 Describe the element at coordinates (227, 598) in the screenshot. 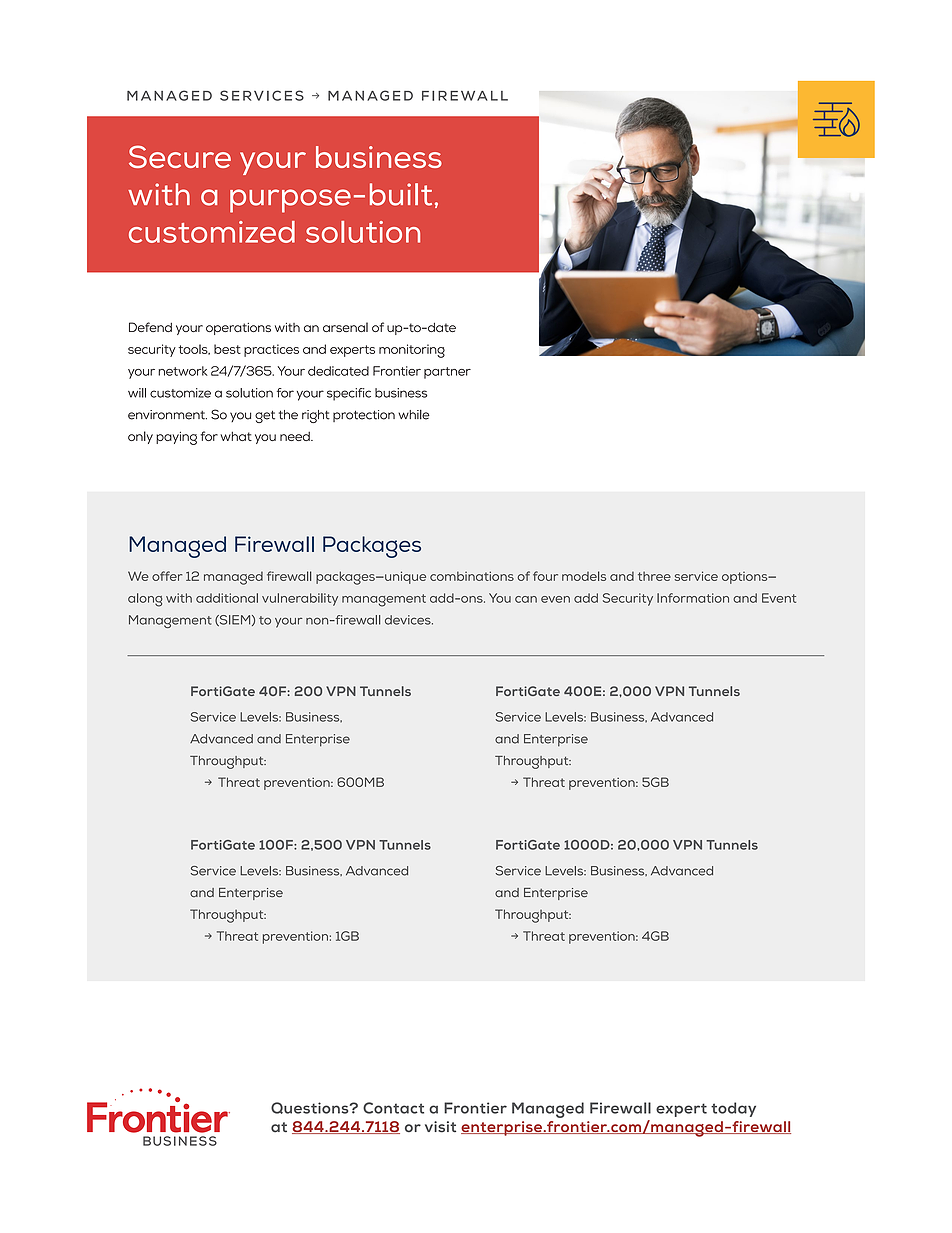

I see `additional` at that location.
